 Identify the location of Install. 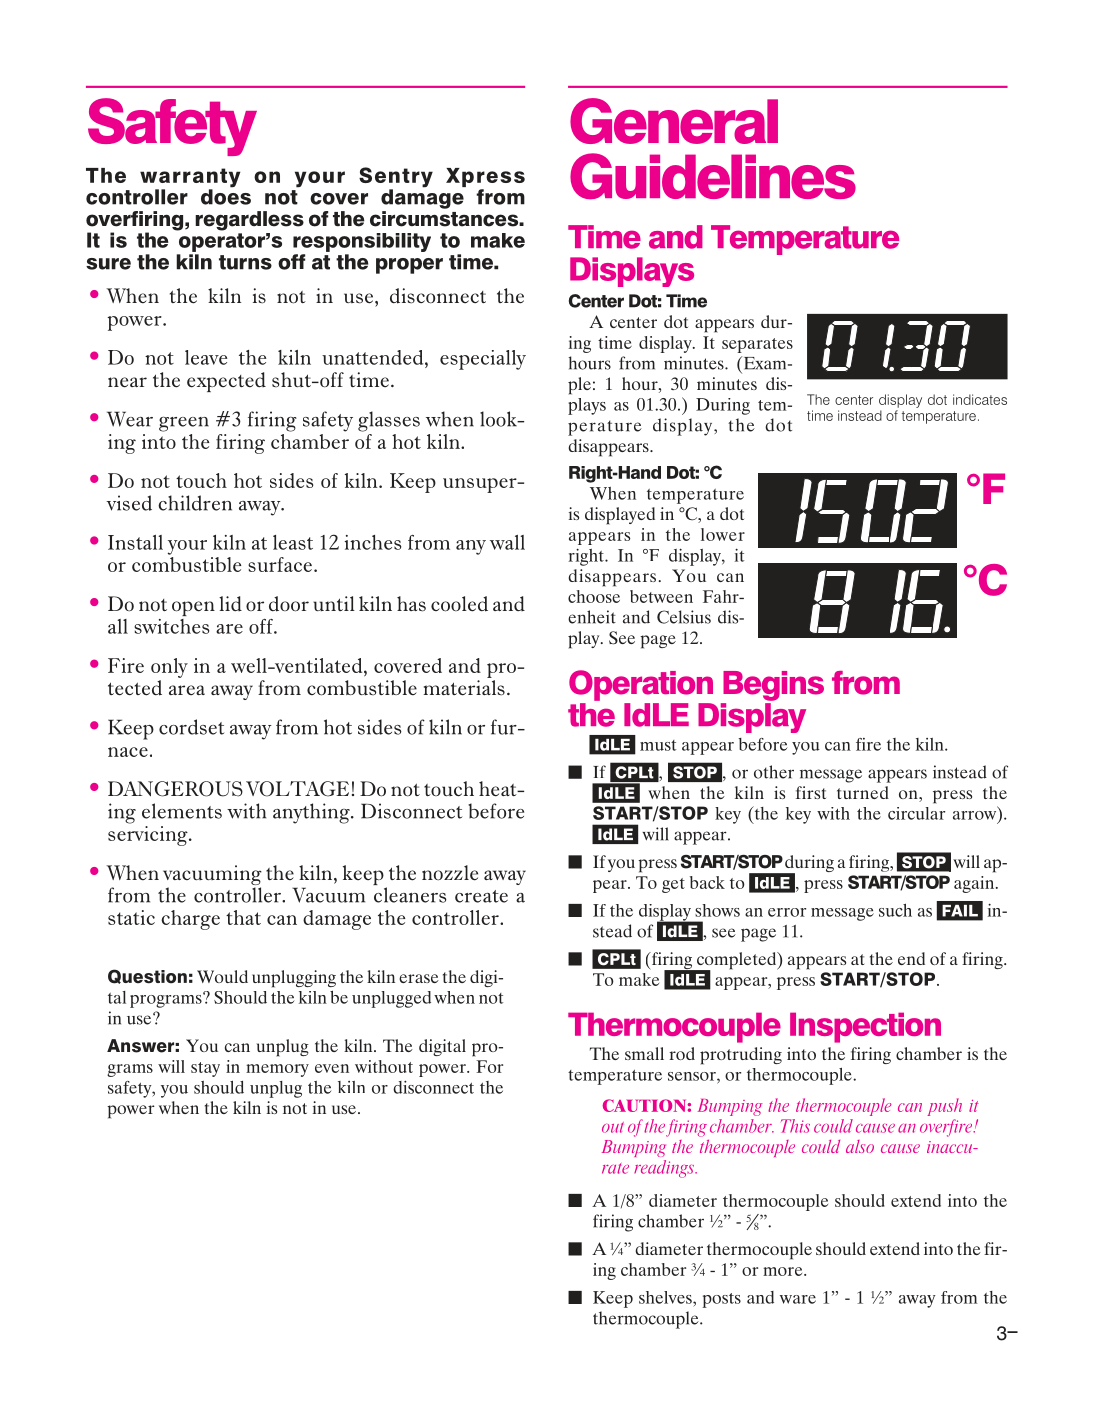
(135, 542).
